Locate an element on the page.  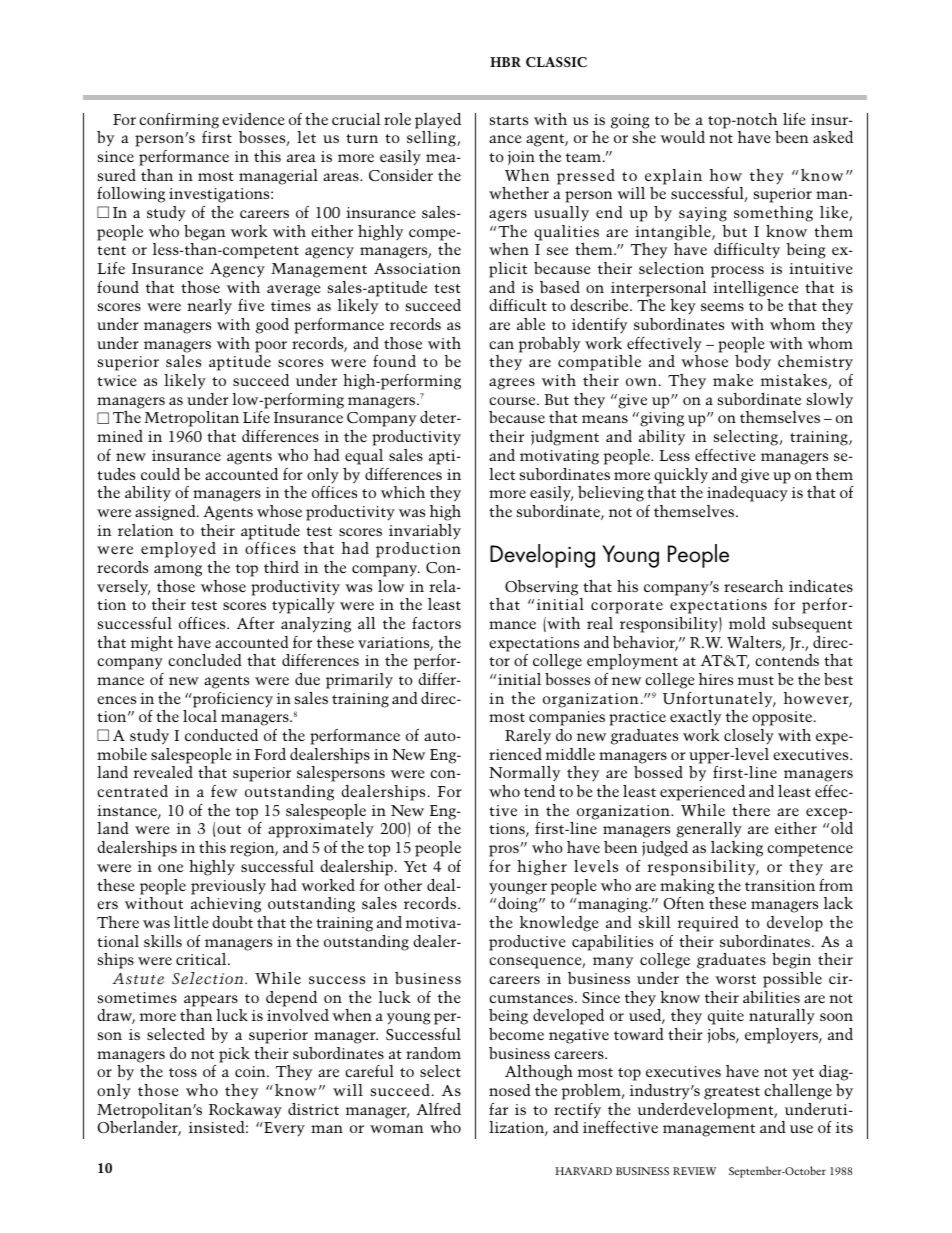
mold is located at coordinates (747, 623).
